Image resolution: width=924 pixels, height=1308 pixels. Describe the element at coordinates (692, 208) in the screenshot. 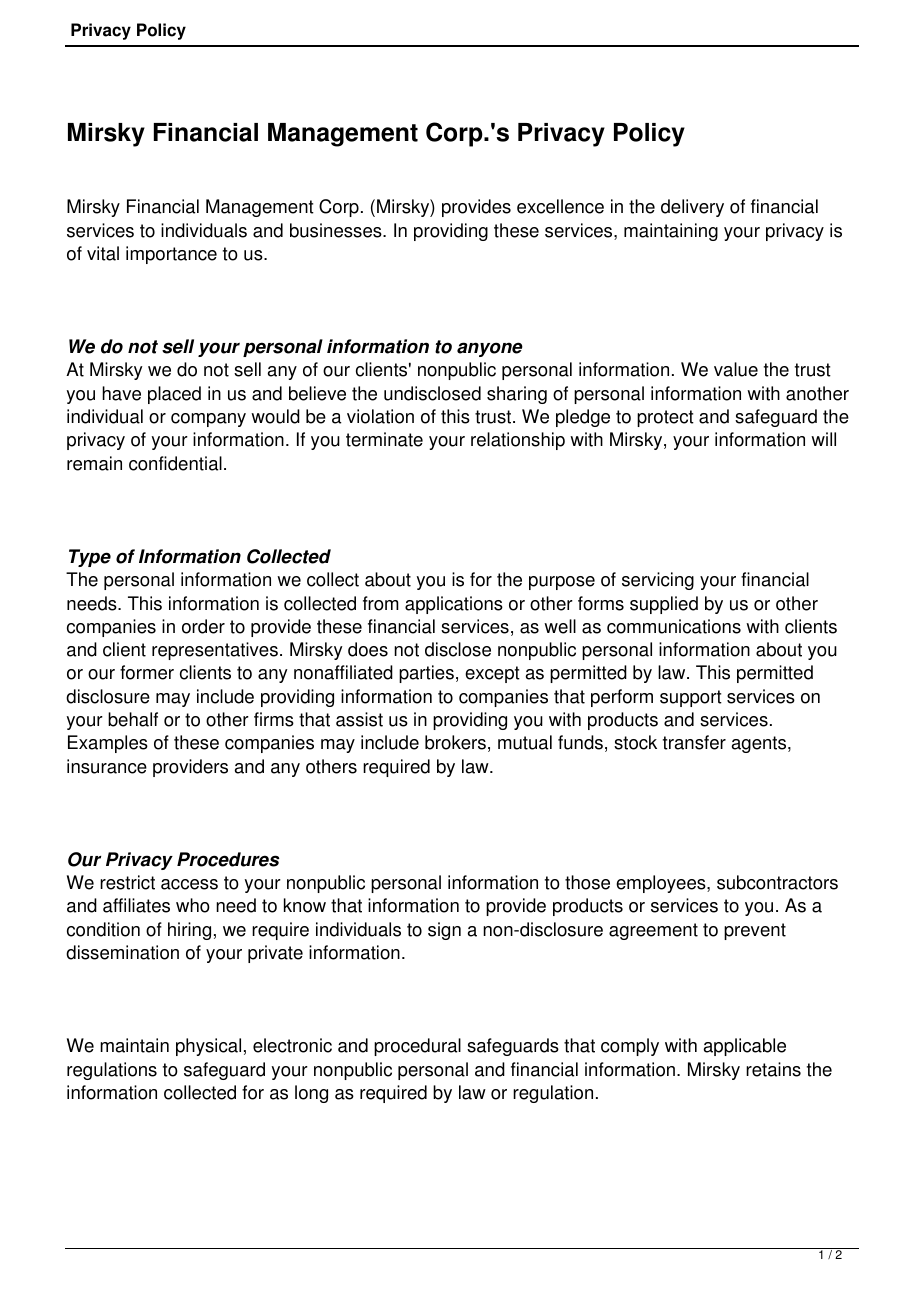

I see `delivery` at that location.
